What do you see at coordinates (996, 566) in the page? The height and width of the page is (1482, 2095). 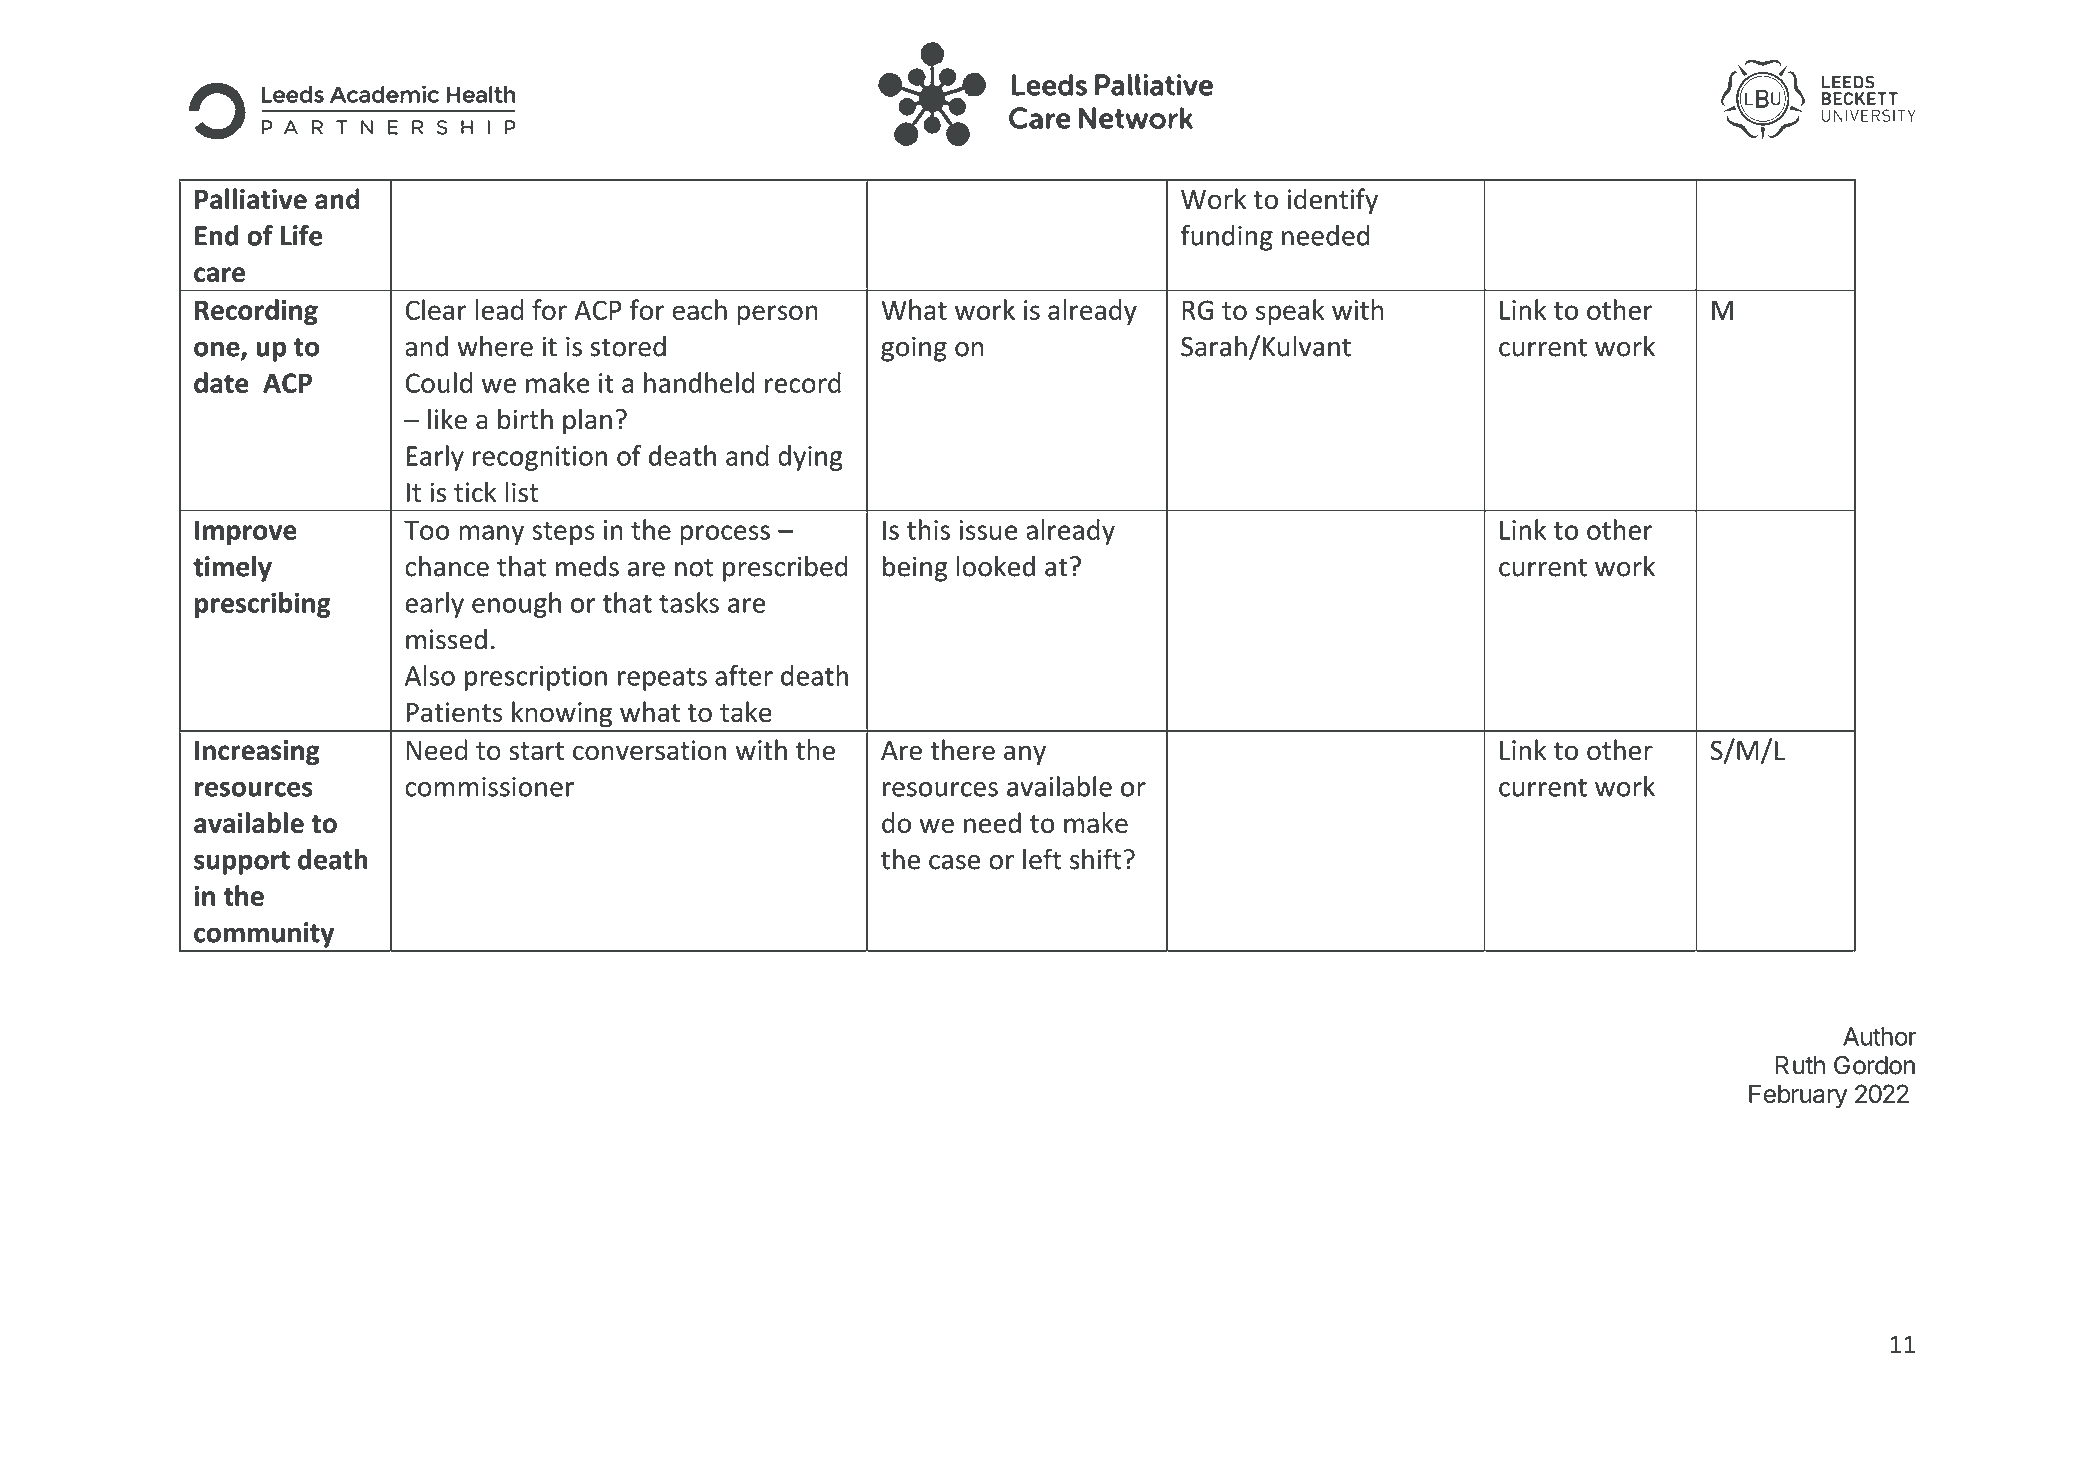 I see `looked` at bounding box center [996, 566].
